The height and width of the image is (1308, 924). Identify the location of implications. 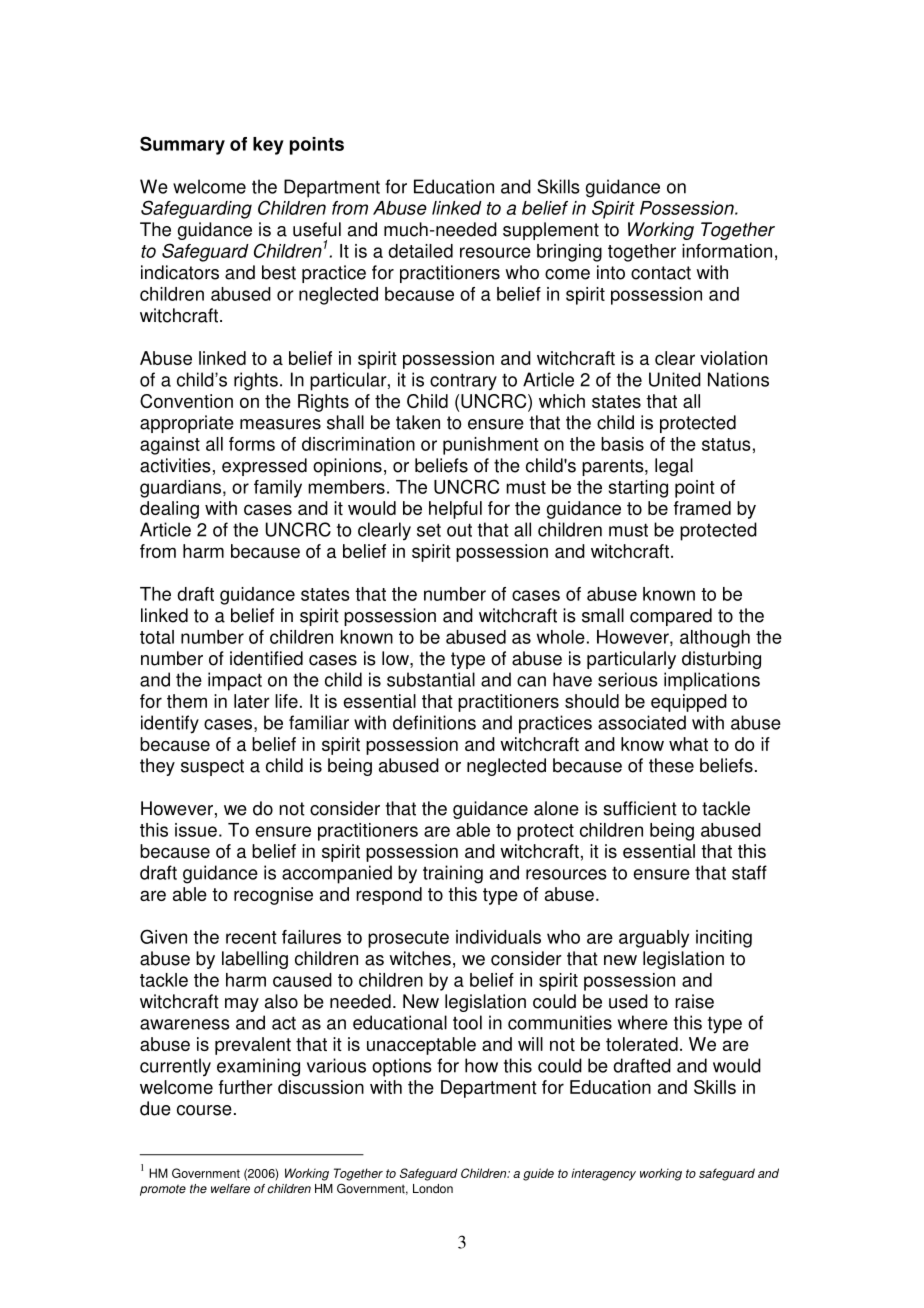
(712, 681).
